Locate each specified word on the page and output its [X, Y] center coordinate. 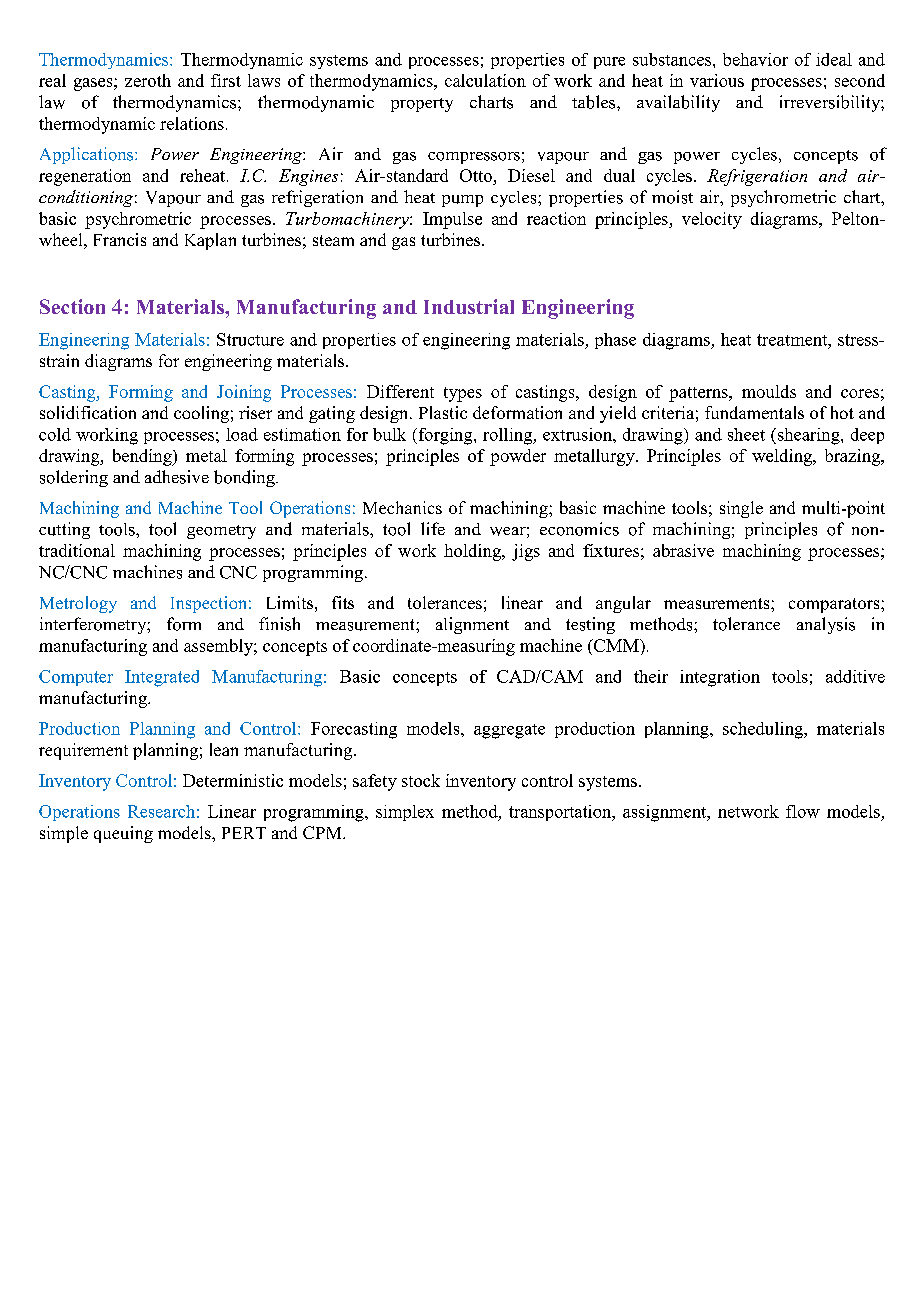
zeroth [148, 80]
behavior [755, 59]
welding [783, 457]
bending [143, 457]
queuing [123, 834]
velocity [712, 220]
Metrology [78, 604]
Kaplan [210, 241]
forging [445, 436]
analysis [826, 625]
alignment [472, 625]
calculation [485, 80]
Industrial [469, 306]
